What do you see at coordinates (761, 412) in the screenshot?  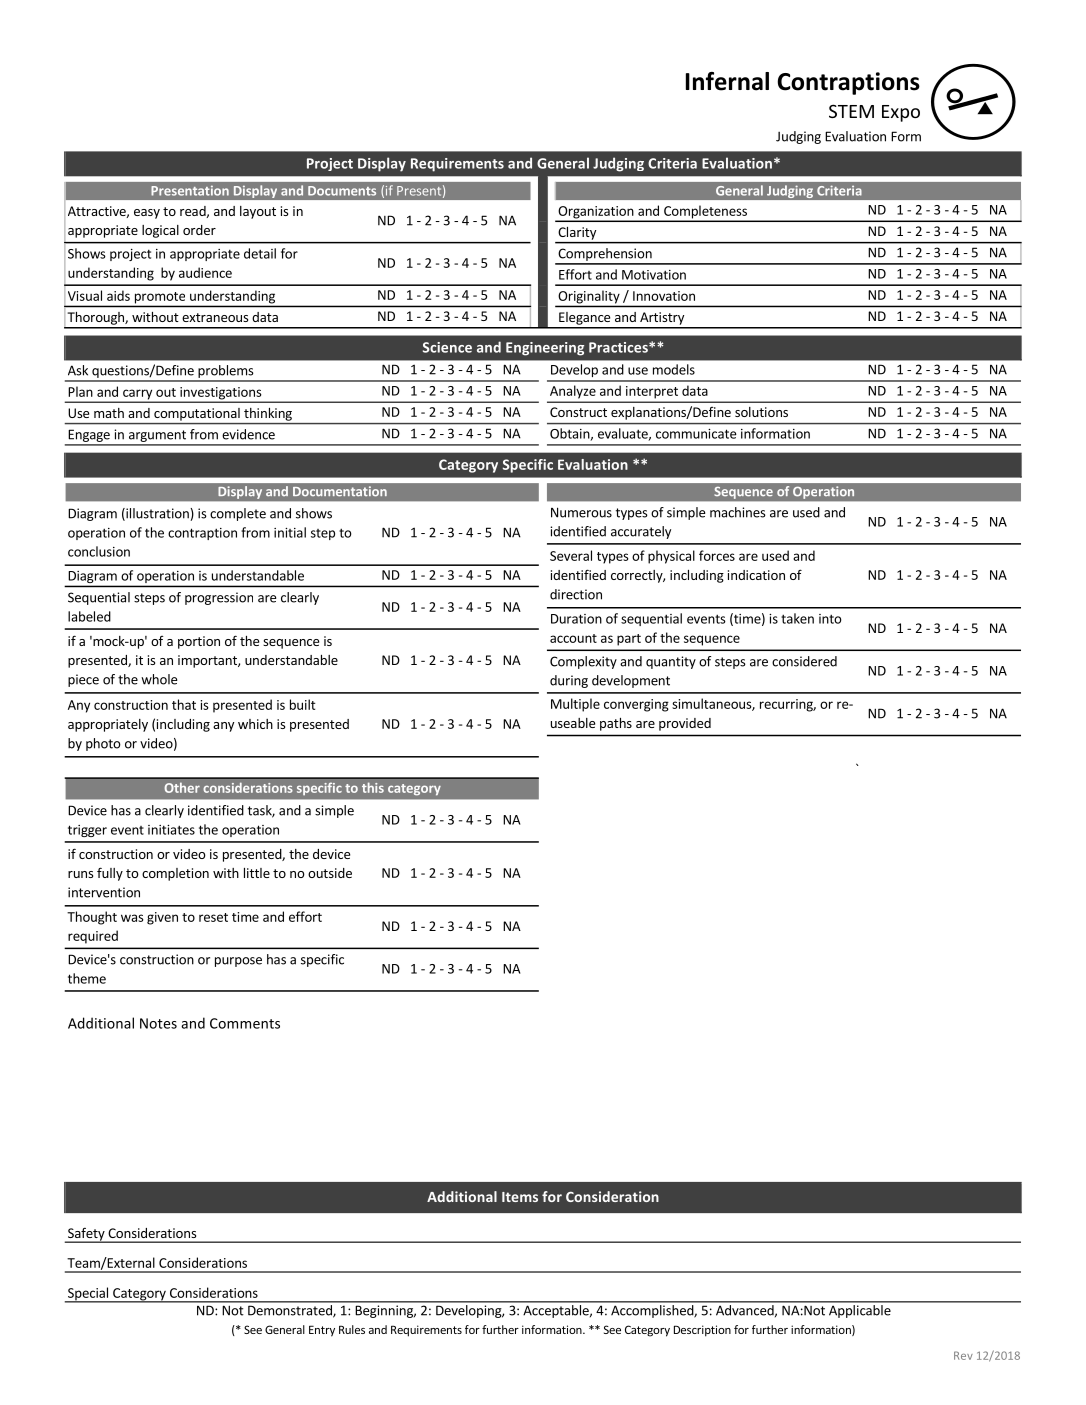 I see `solutions` at bounding box center [761, 412].
